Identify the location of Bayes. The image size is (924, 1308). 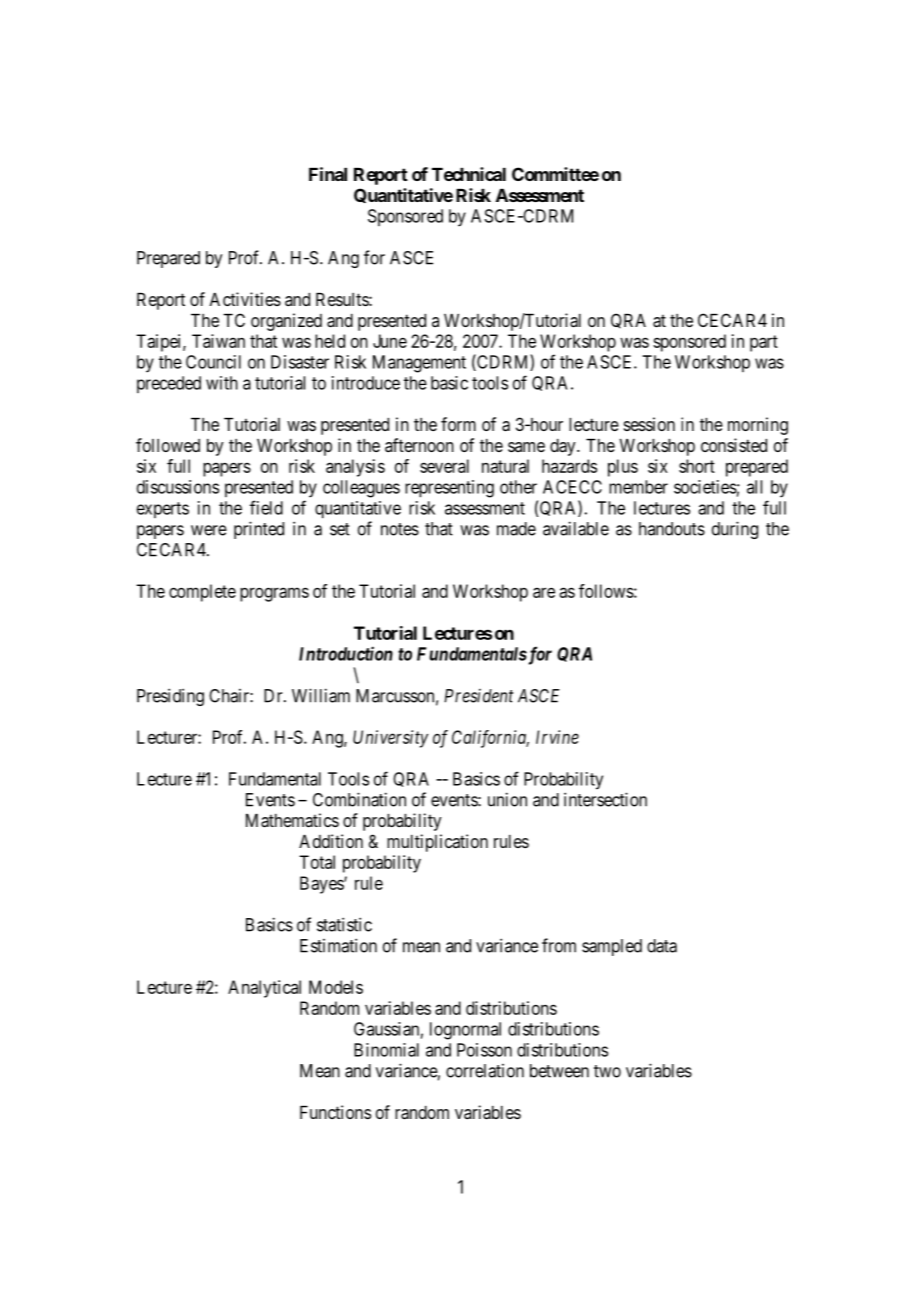
(322, 885).
